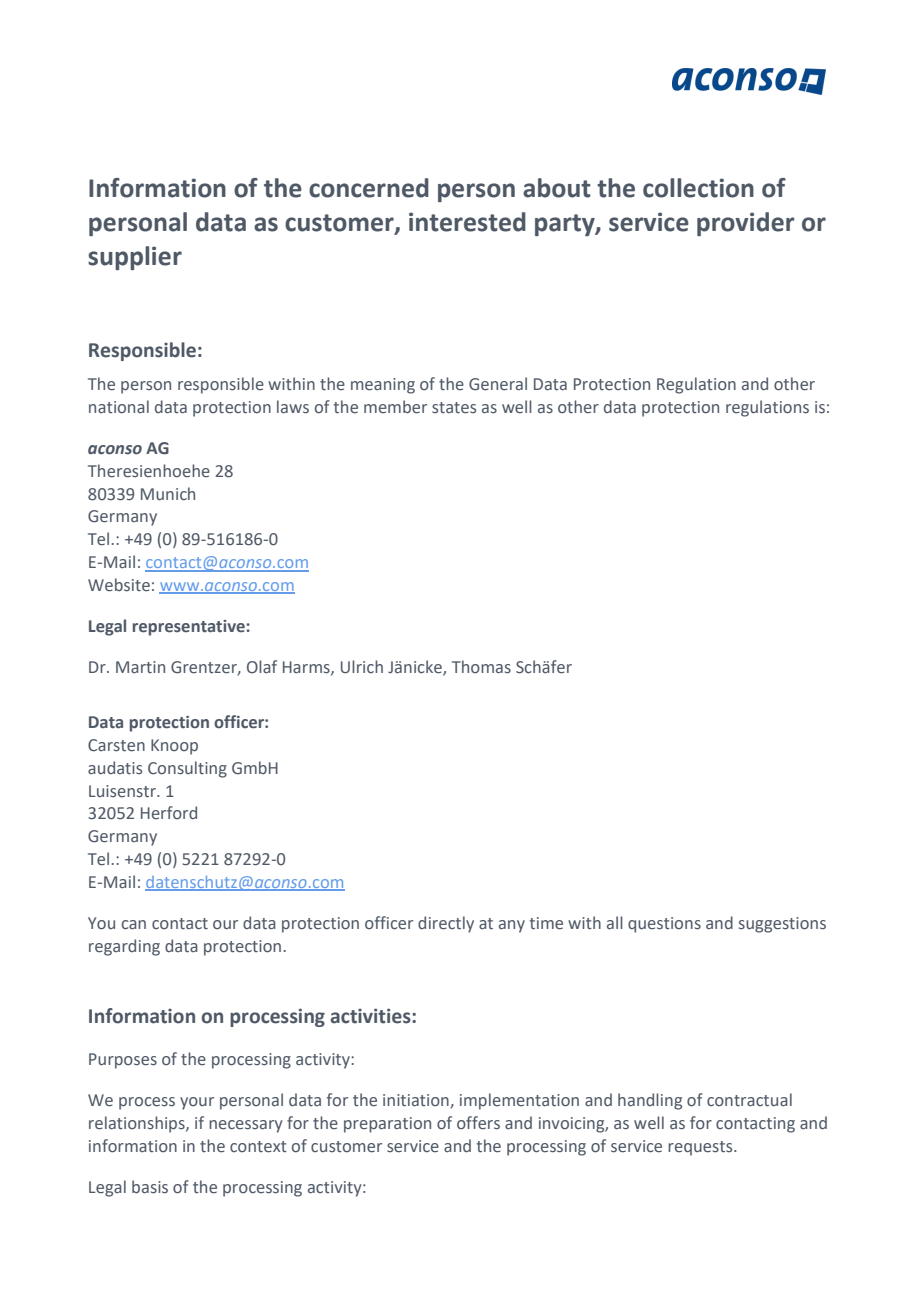  Describe the element at coordinates (140, 667) in the document. I see `Martin` at that location.
